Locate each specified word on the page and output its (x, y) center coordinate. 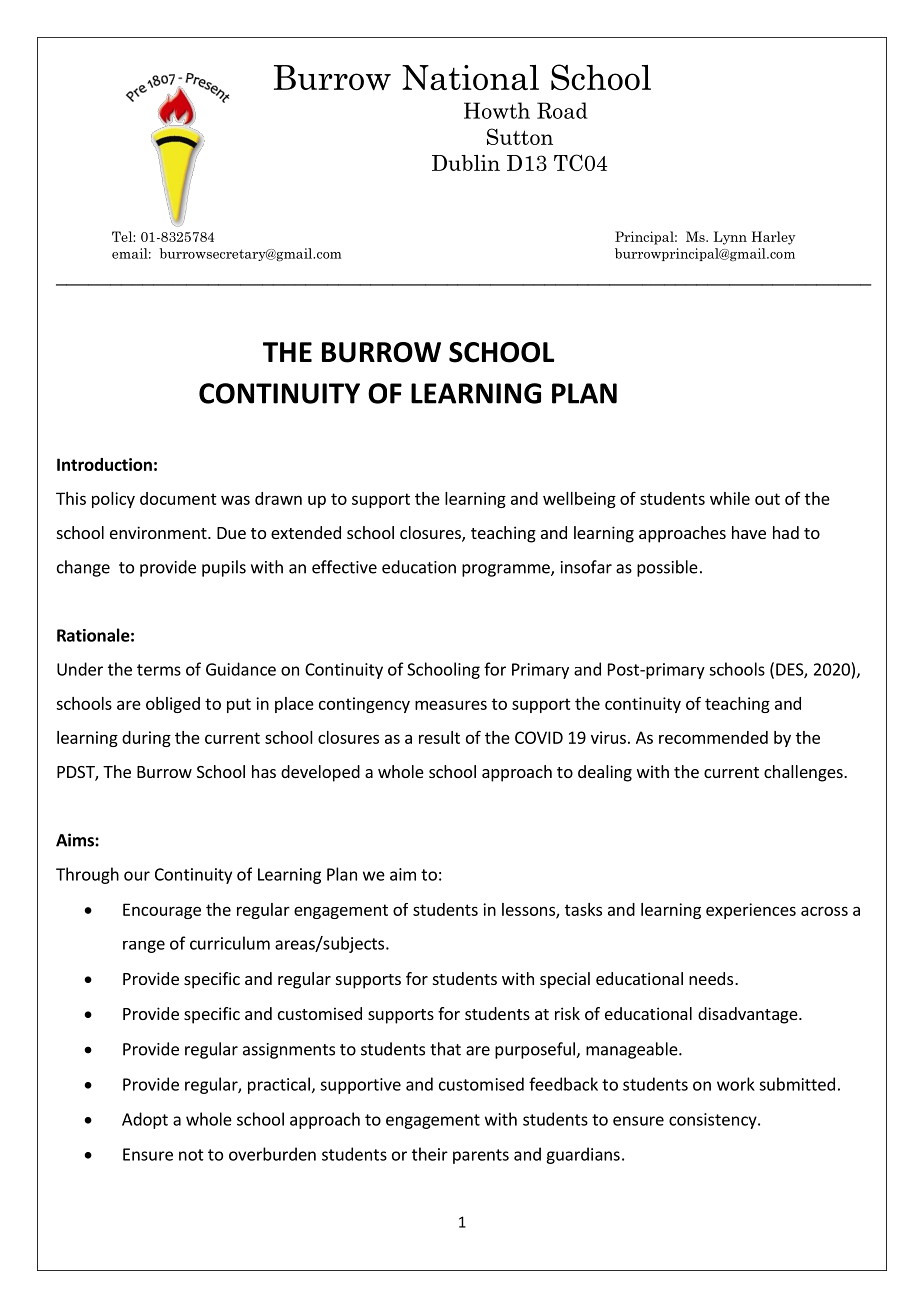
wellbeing (579, 500)
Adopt (145, 1120)
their (430, 1154)
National (470, 78)
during (146, 739)
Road (562, 110)
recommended (713, 737)
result (439, 737)
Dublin (466, 163)
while (730, 498)
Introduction (104, 464)
